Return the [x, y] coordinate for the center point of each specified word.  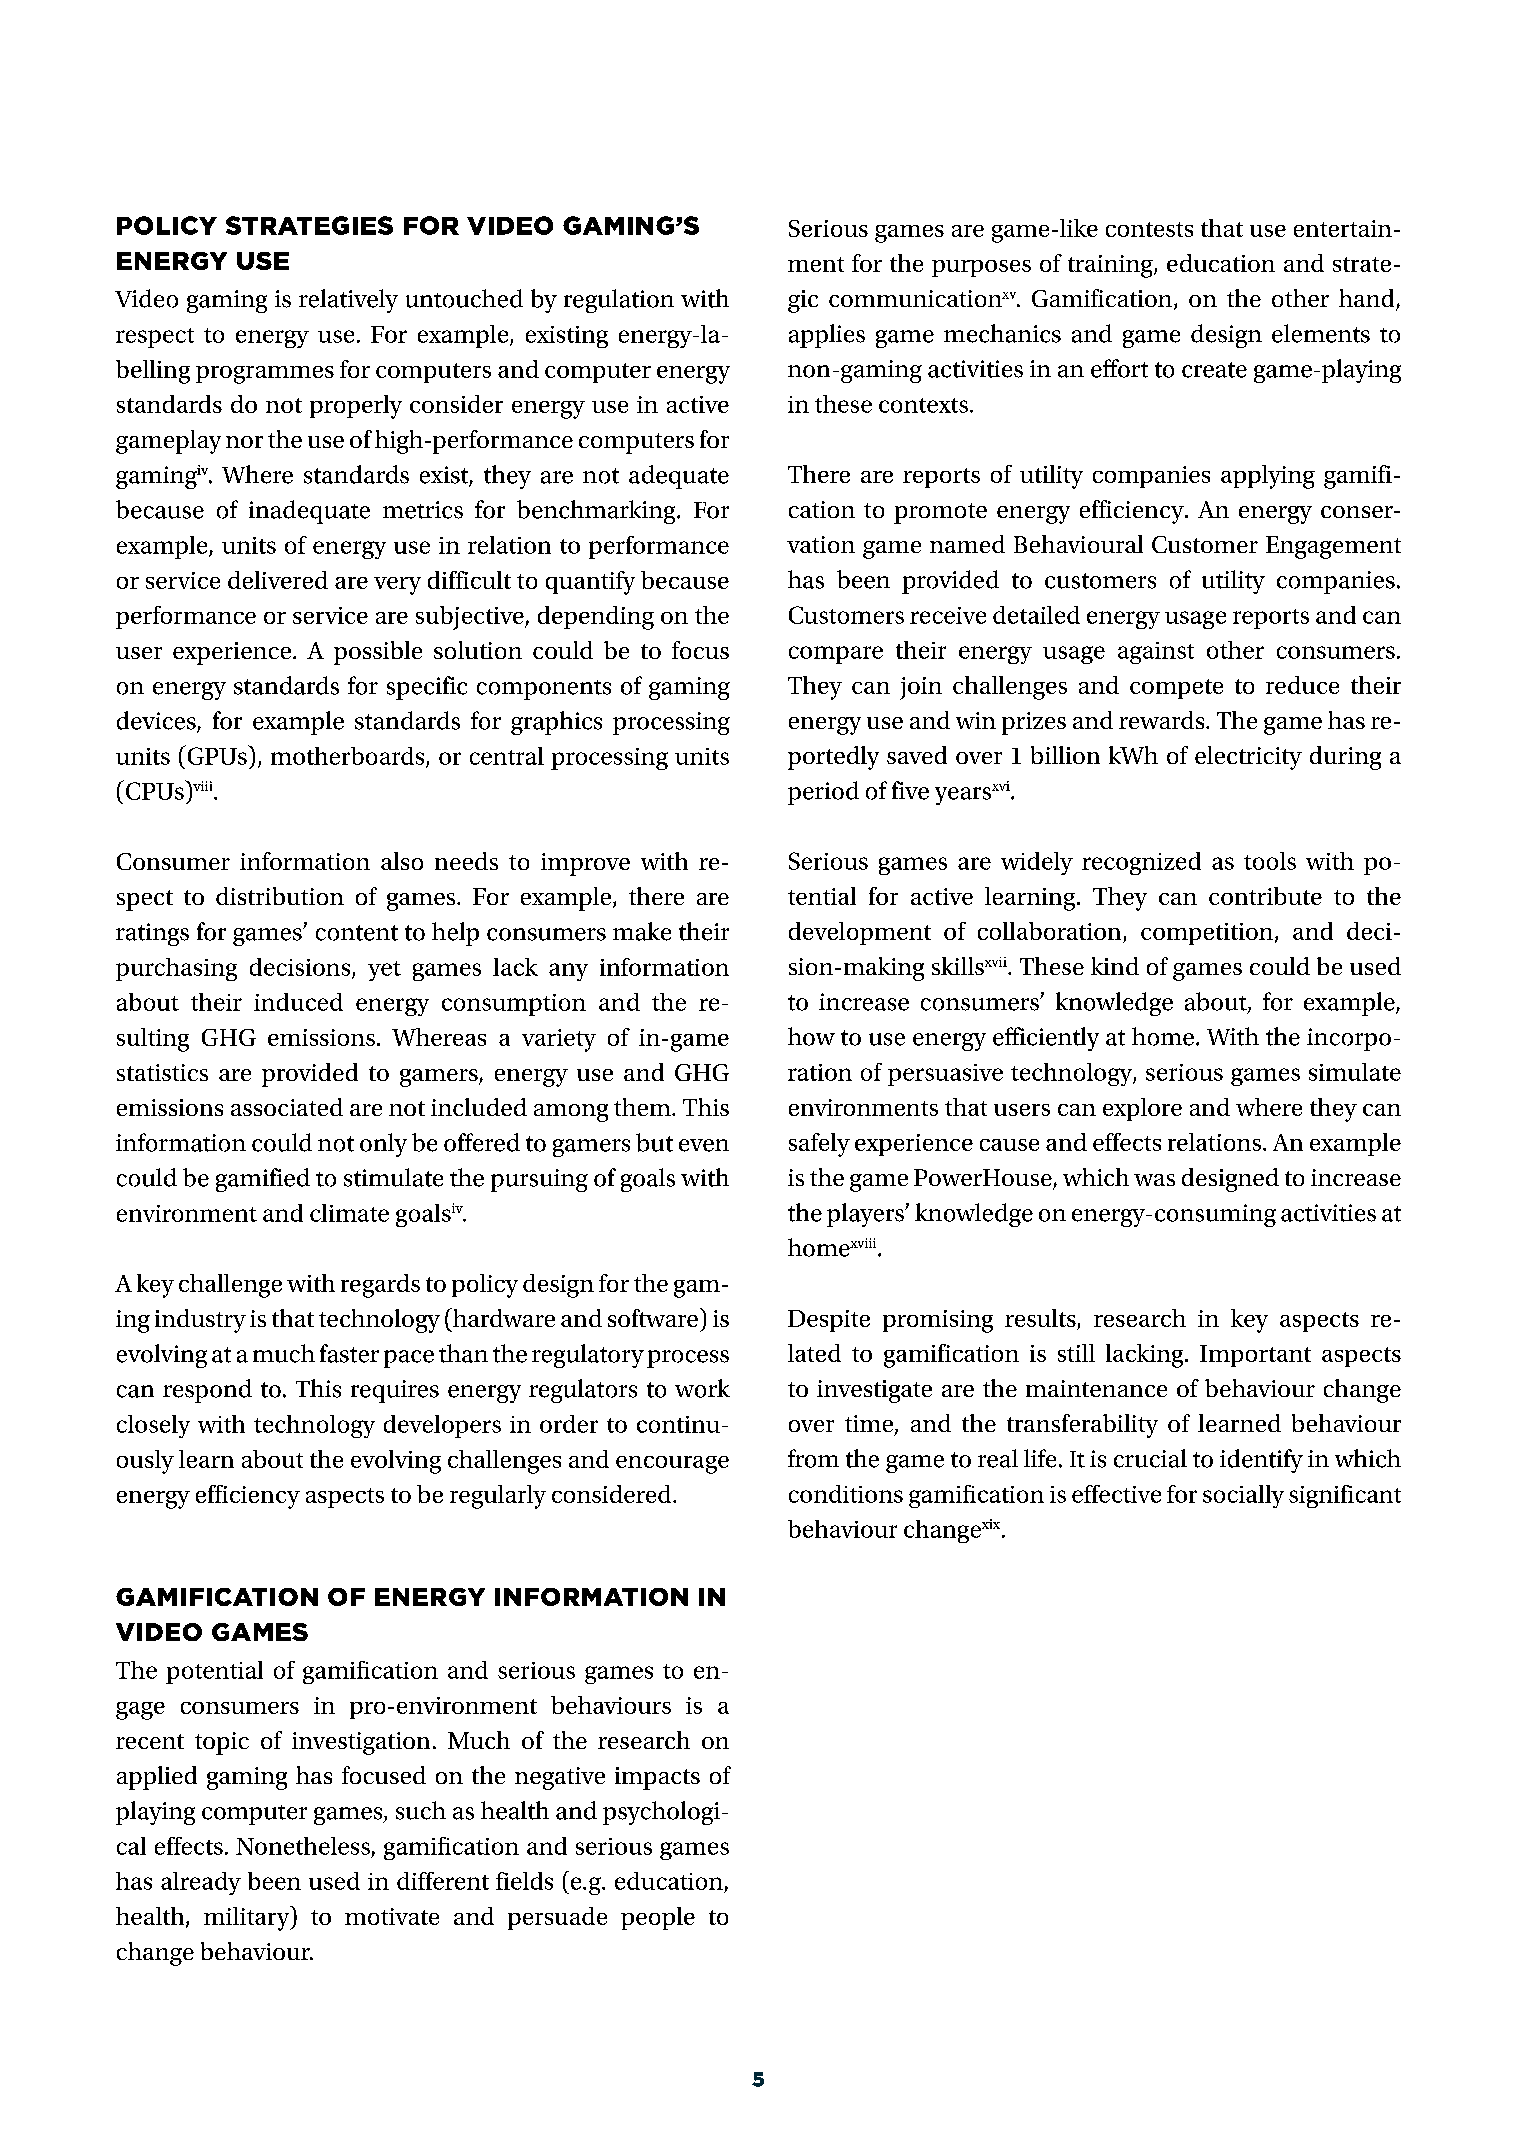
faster [349, 1353]
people [658, 1918]
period [823, 793]
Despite [829, 1321]
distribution [280, 896]
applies [827, 336]
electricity [1248, 758]
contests [1149, 229]
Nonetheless [303, 1846]
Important [1255, 1356]
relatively [348, 301]
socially [1243, 1496]
